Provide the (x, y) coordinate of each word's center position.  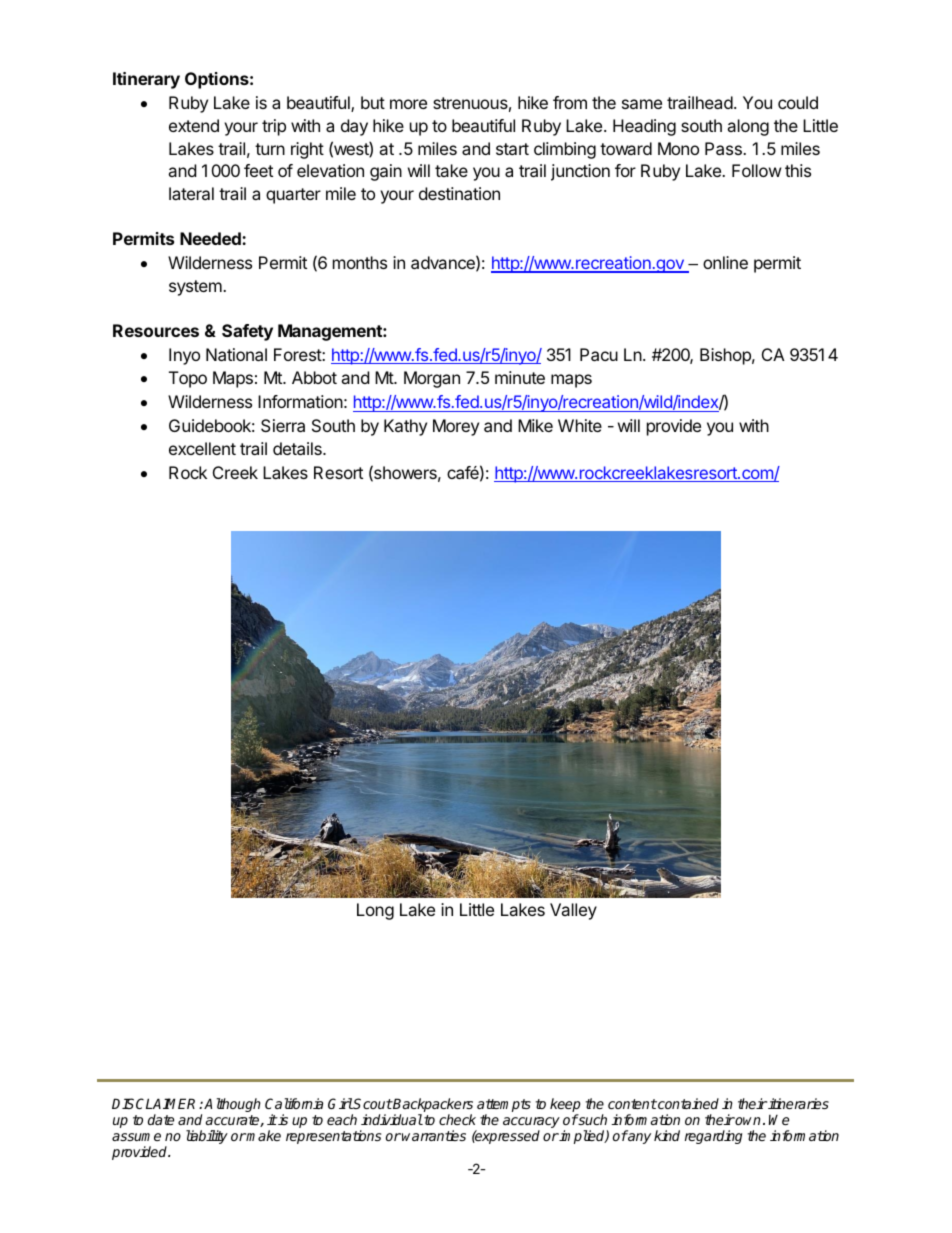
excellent (202, 448)
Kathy (405, 427)
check (457, 1119)
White (580, 425)
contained (687, 1103)
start (512, 149)
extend (194, 125)
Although (232, 1105)
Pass (724, 148)
